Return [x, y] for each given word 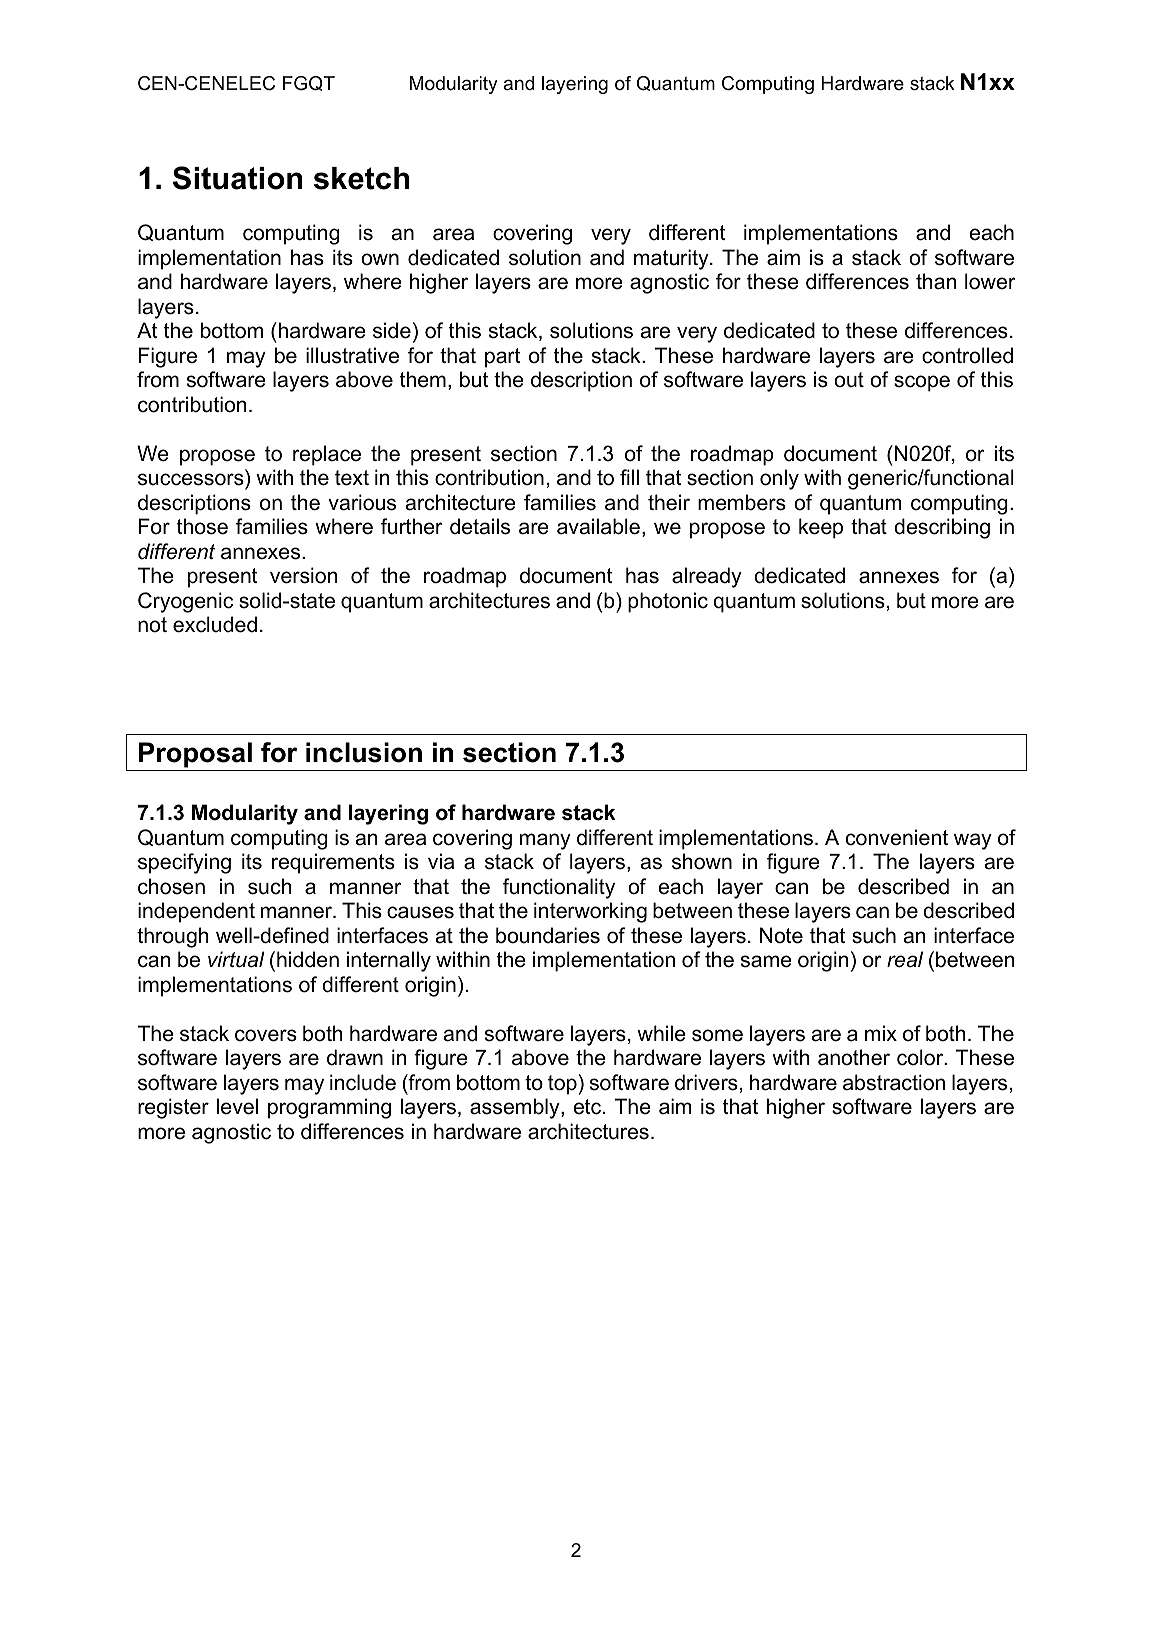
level [237, 1106]
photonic [668, 602]
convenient [897, 837]
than [936, 281]
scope [922, 383]
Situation [237, 178]
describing [942, 528]
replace [327, 455]
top [562, 1085]
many [545, 841]
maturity [672, 259]
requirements [333, 863]
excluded [215, 624]
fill [629, 477]
